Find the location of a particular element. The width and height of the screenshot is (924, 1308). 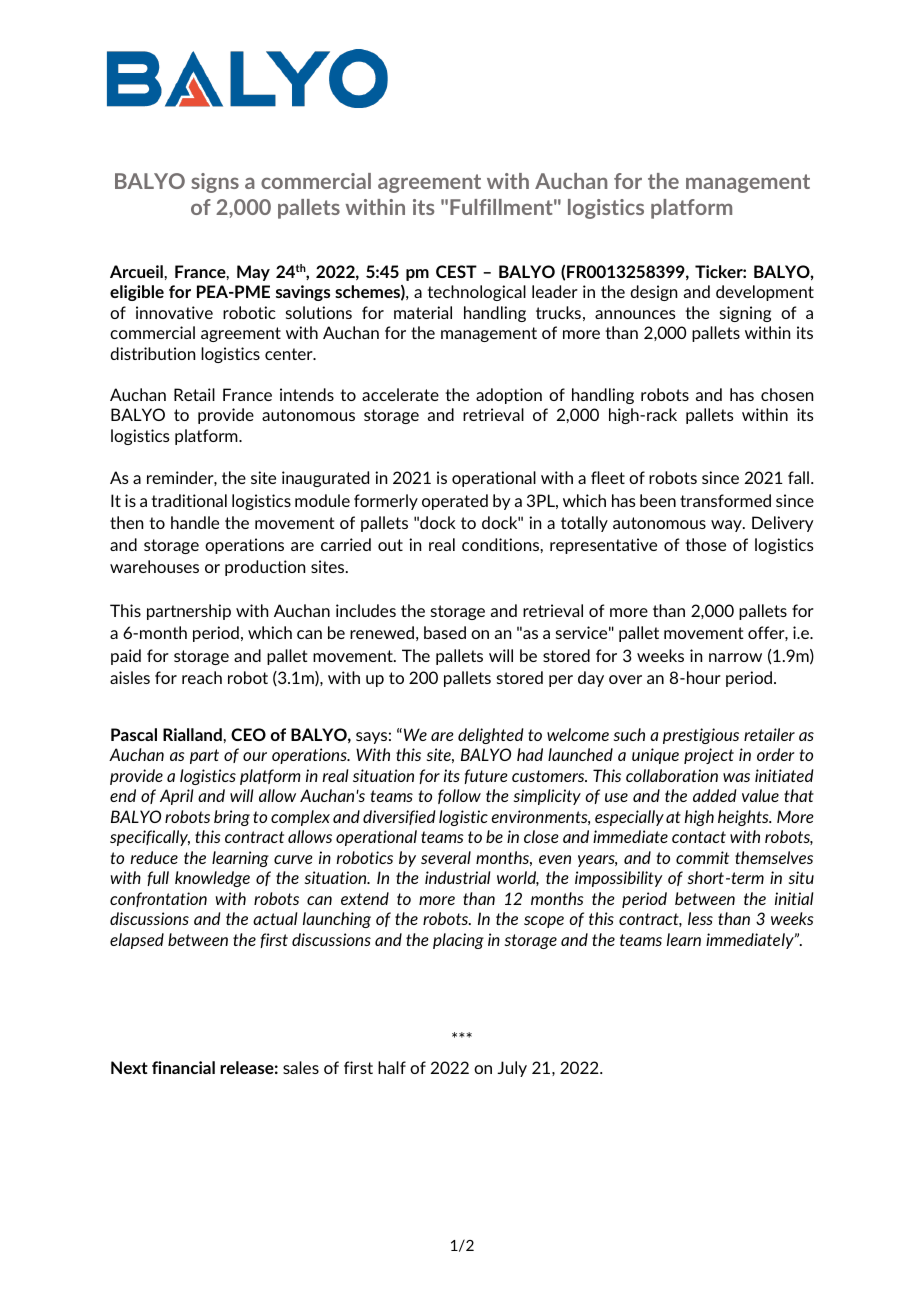

distribution is located at coordinates (152, 353).
